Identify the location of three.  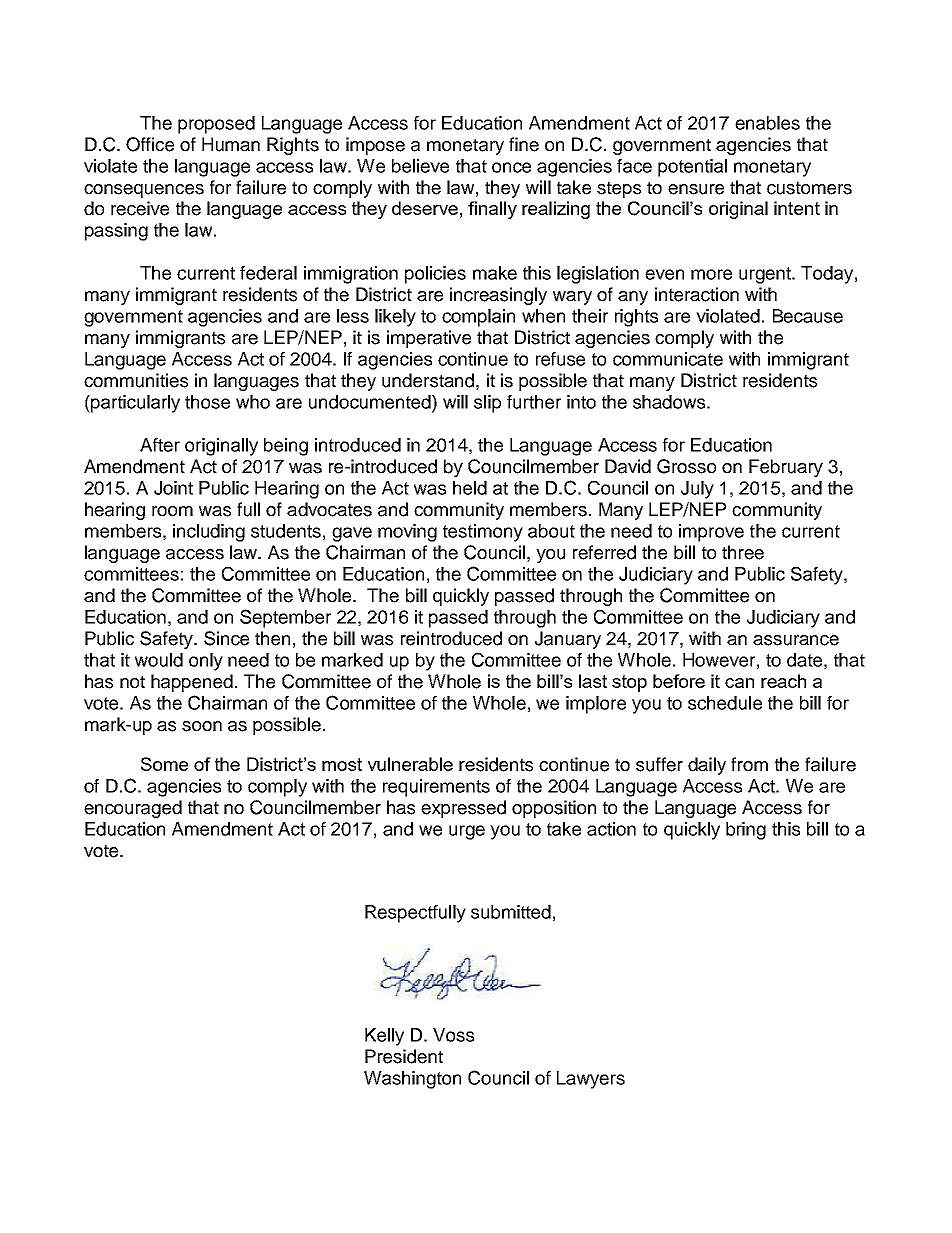
(743, 552).
